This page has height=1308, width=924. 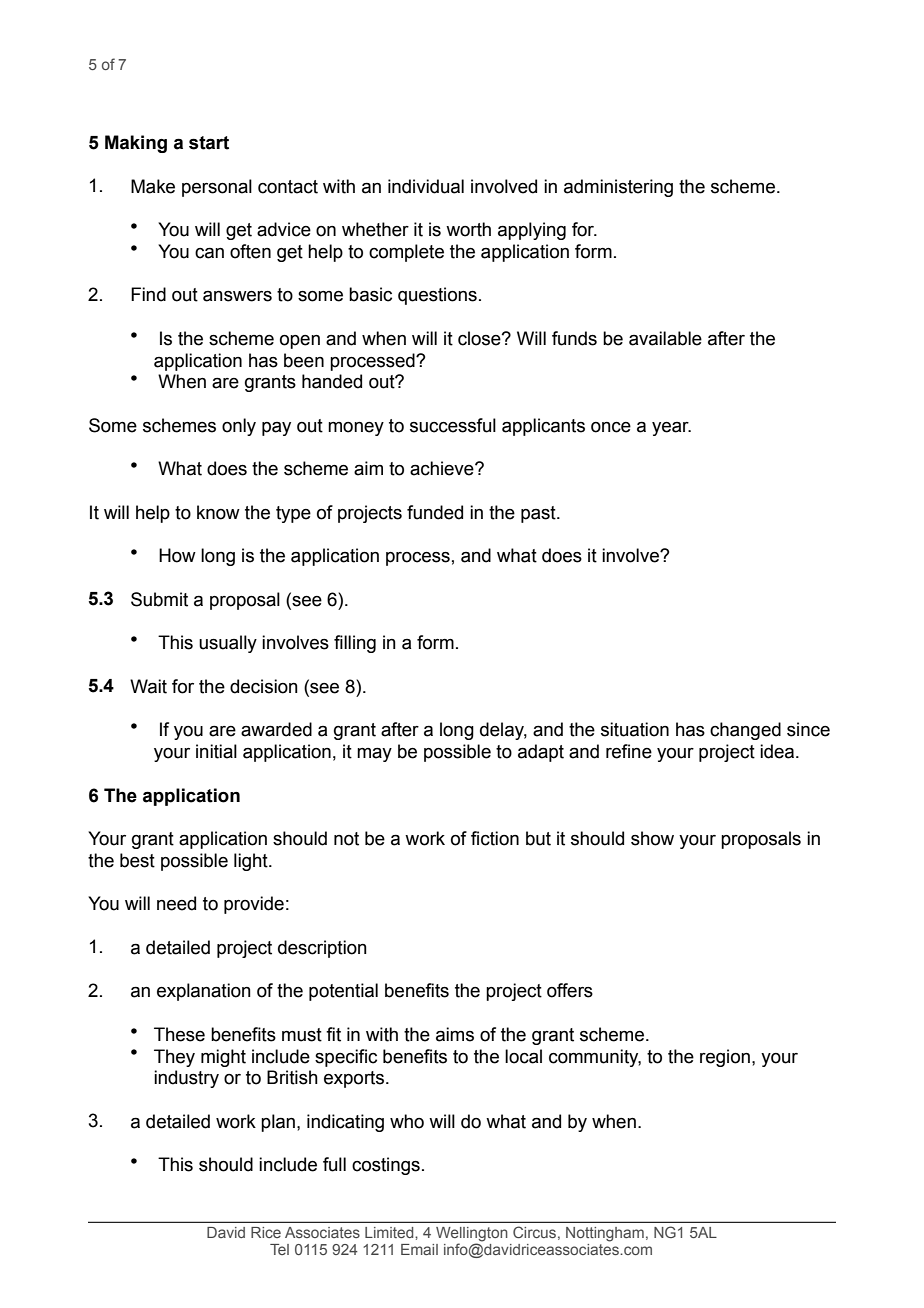 I want to click on changed, so click(x=745, y=731).
